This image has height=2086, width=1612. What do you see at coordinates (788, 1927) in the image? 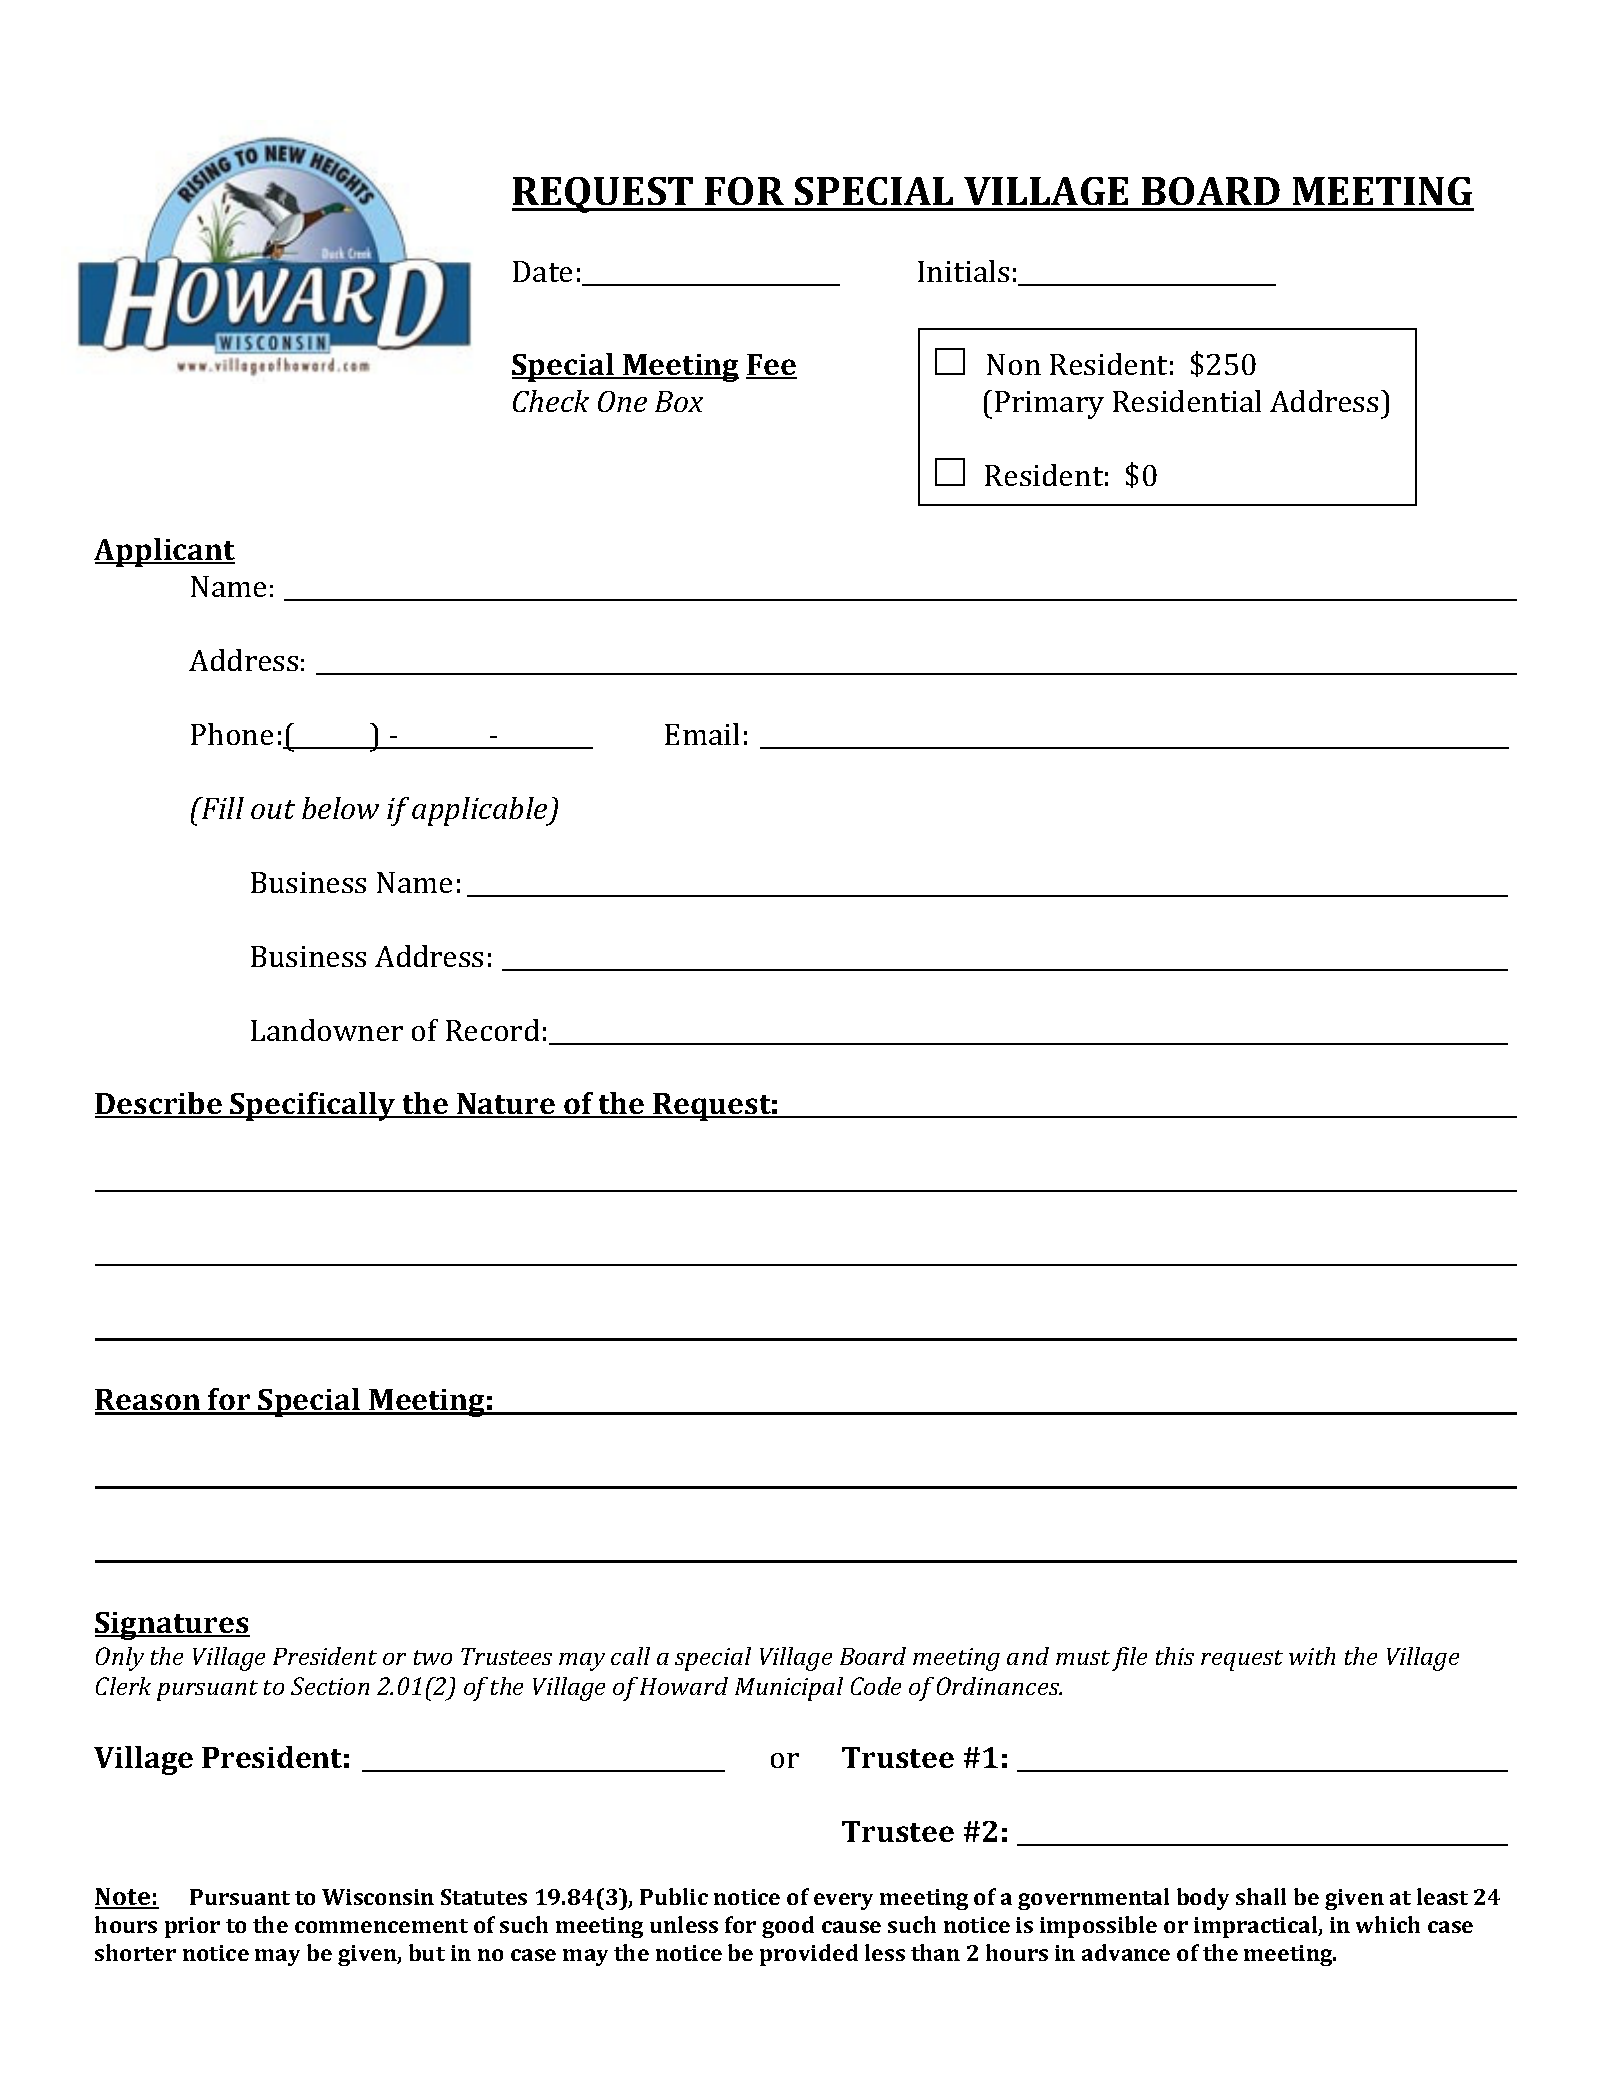
I see `good` at bounding box center [788, 1927].
